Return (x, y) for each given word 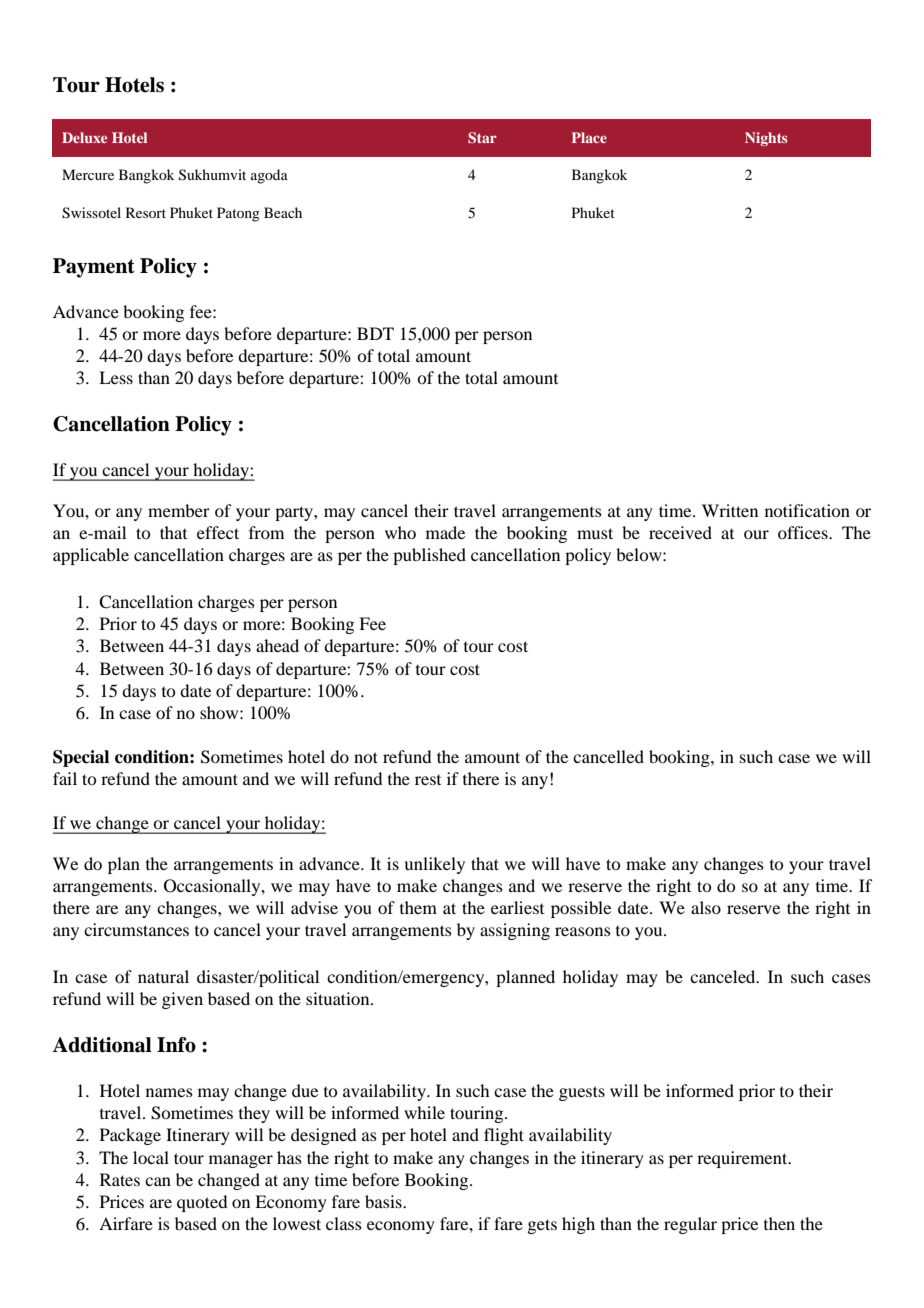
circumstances (136, 929)
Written (730, 510)
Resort (146, 212)
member (179, 510)
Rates (120, 1179)
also (706, 907)
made (445, 532)
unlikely (434, 865)
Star (482, 138)
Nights (766, 139)
